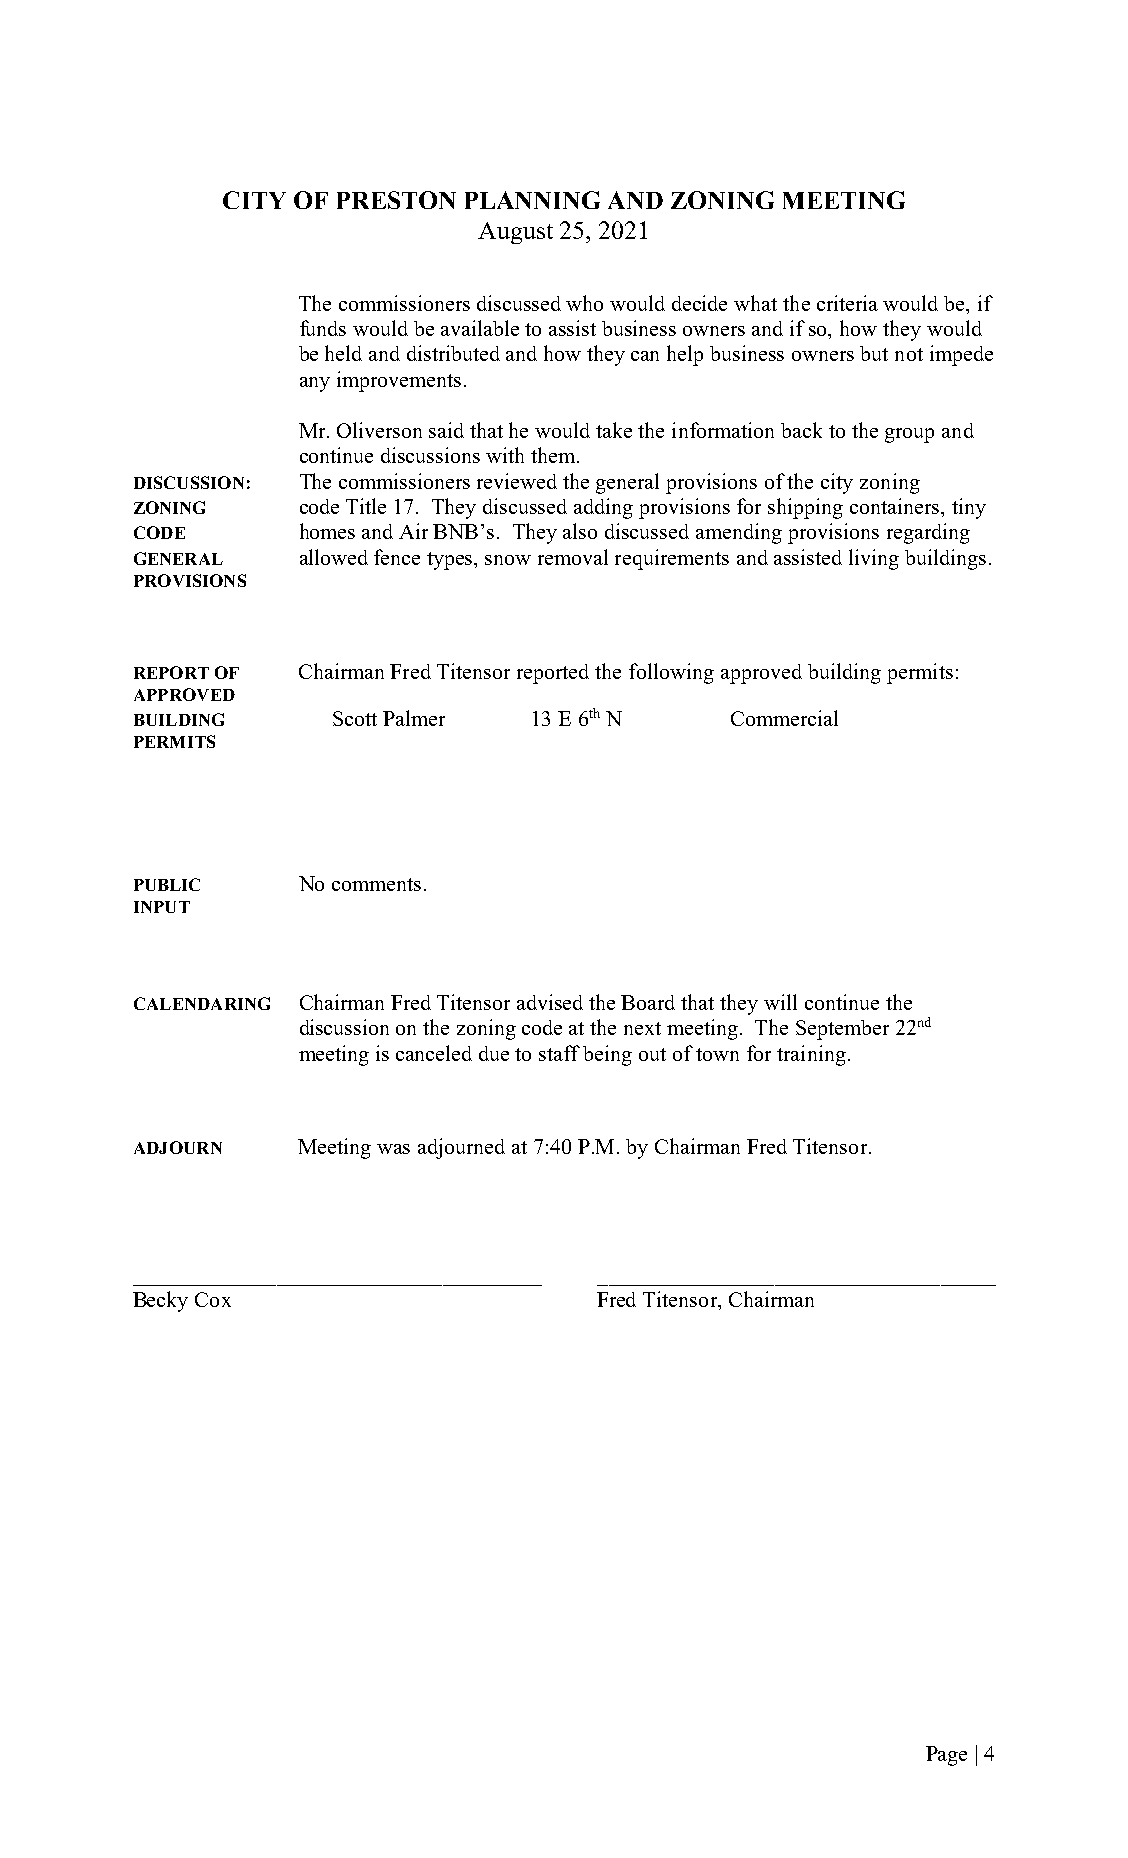  Describe the element at coordinates (550, 1002) in the screenshot. I see `advised` at that location.
